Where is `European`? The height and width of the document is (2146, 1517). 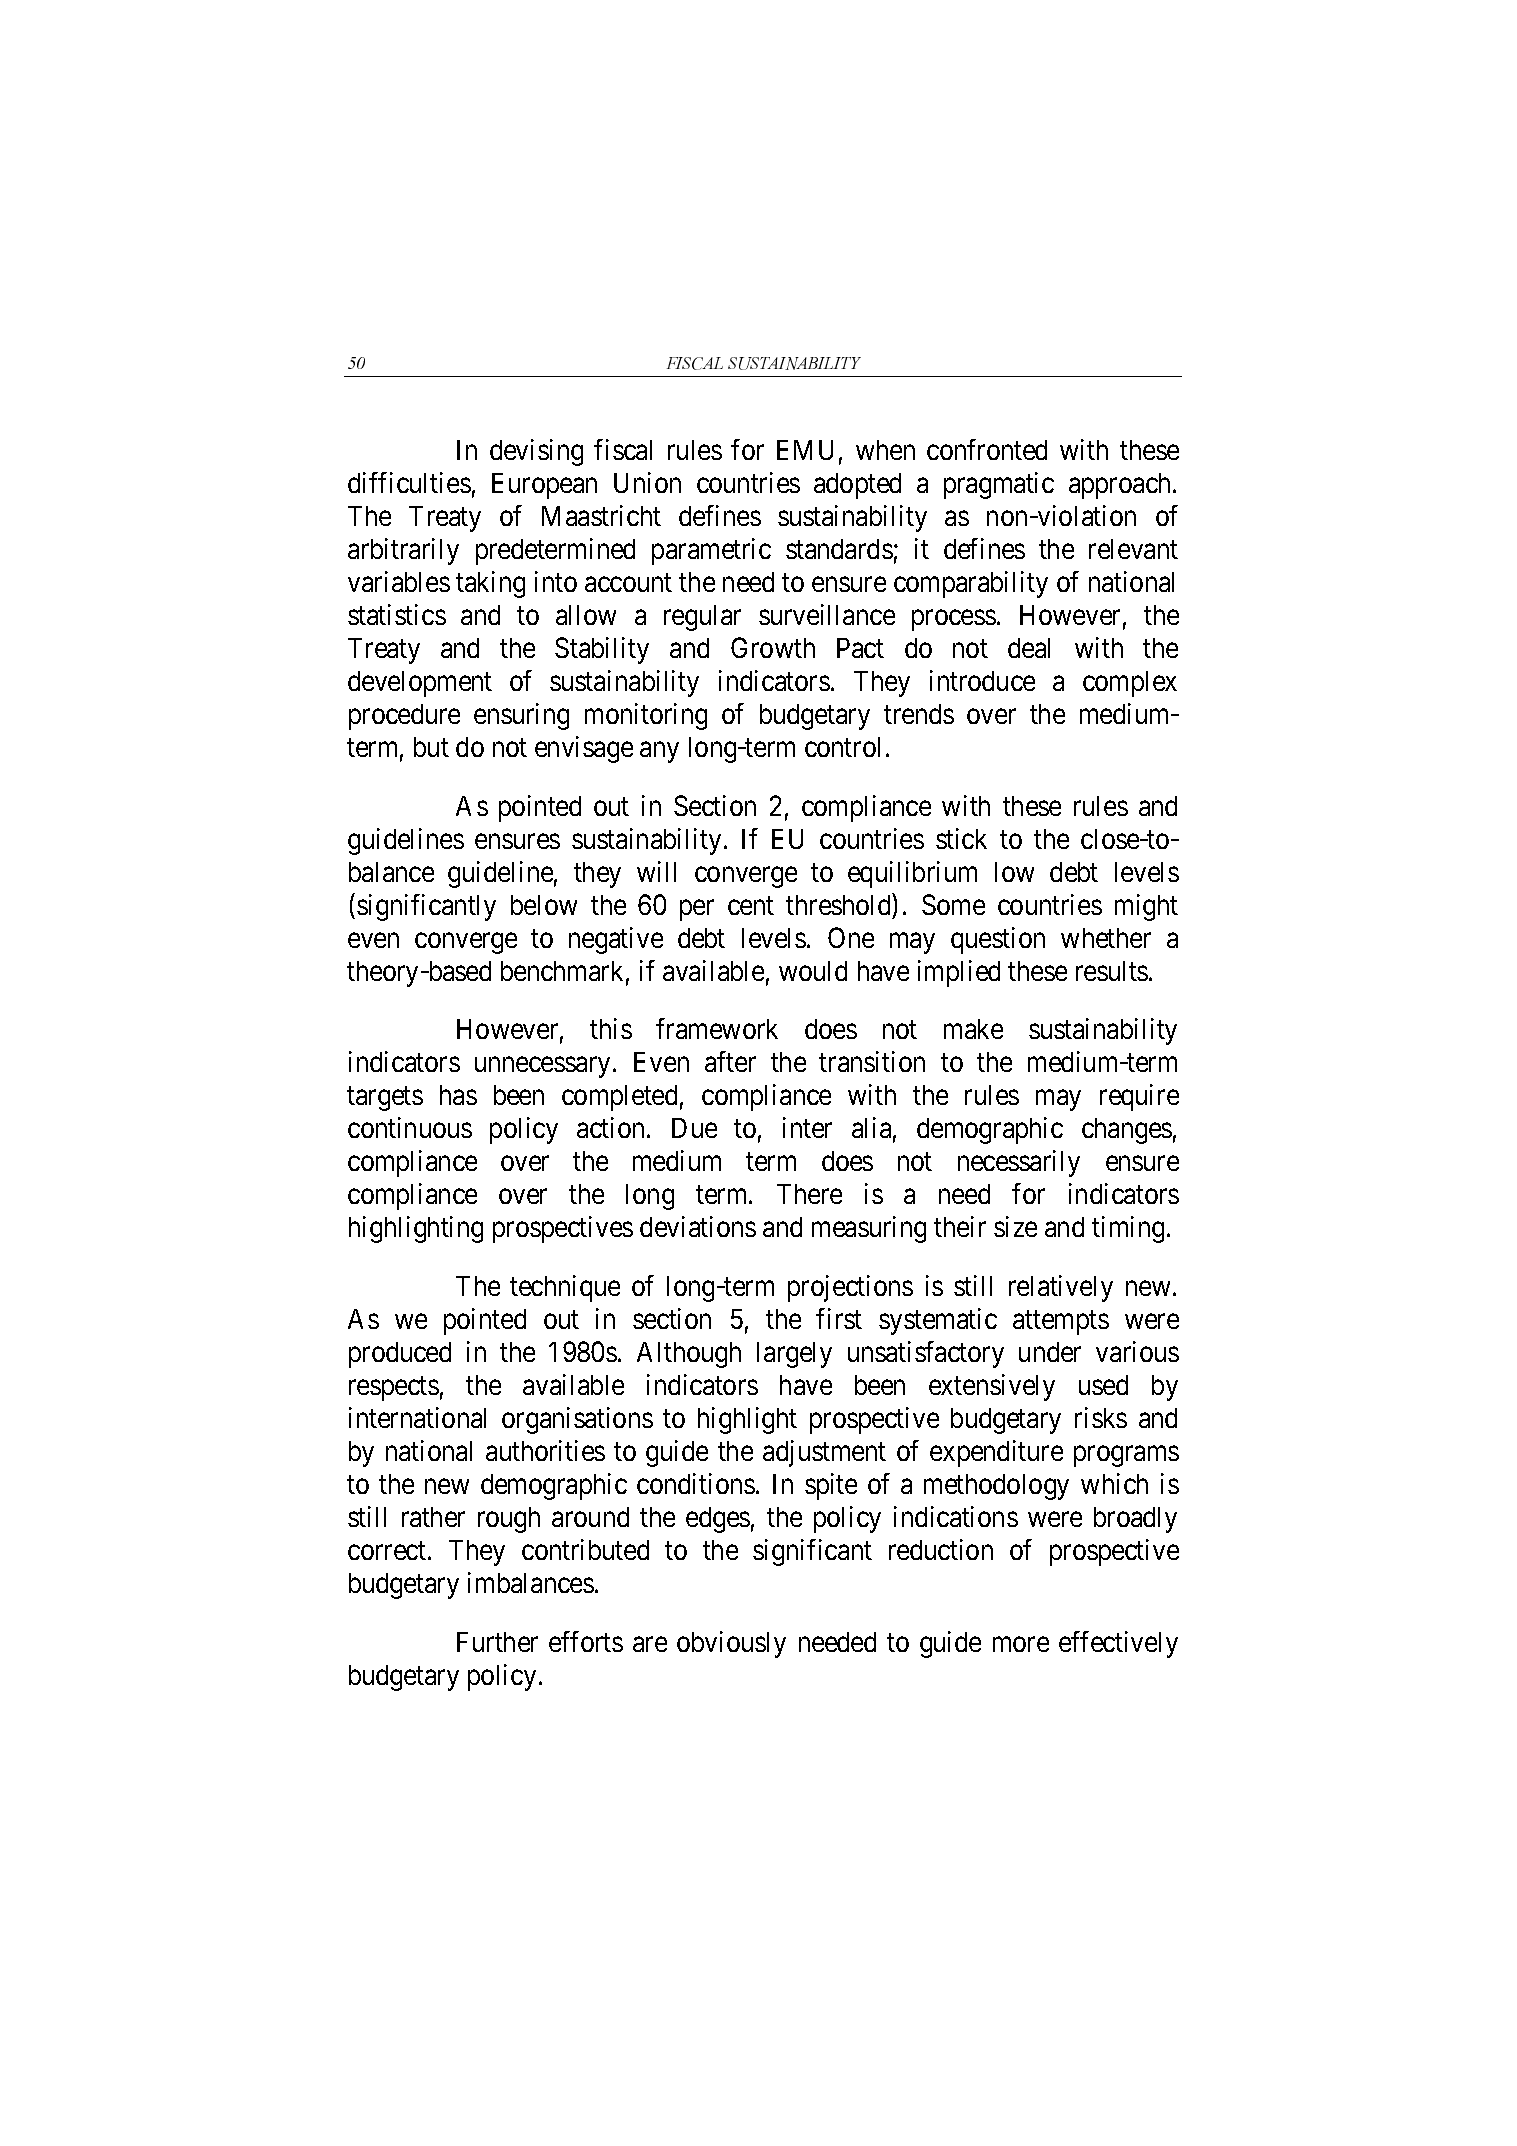 European is located at coordinates (544, 486).
